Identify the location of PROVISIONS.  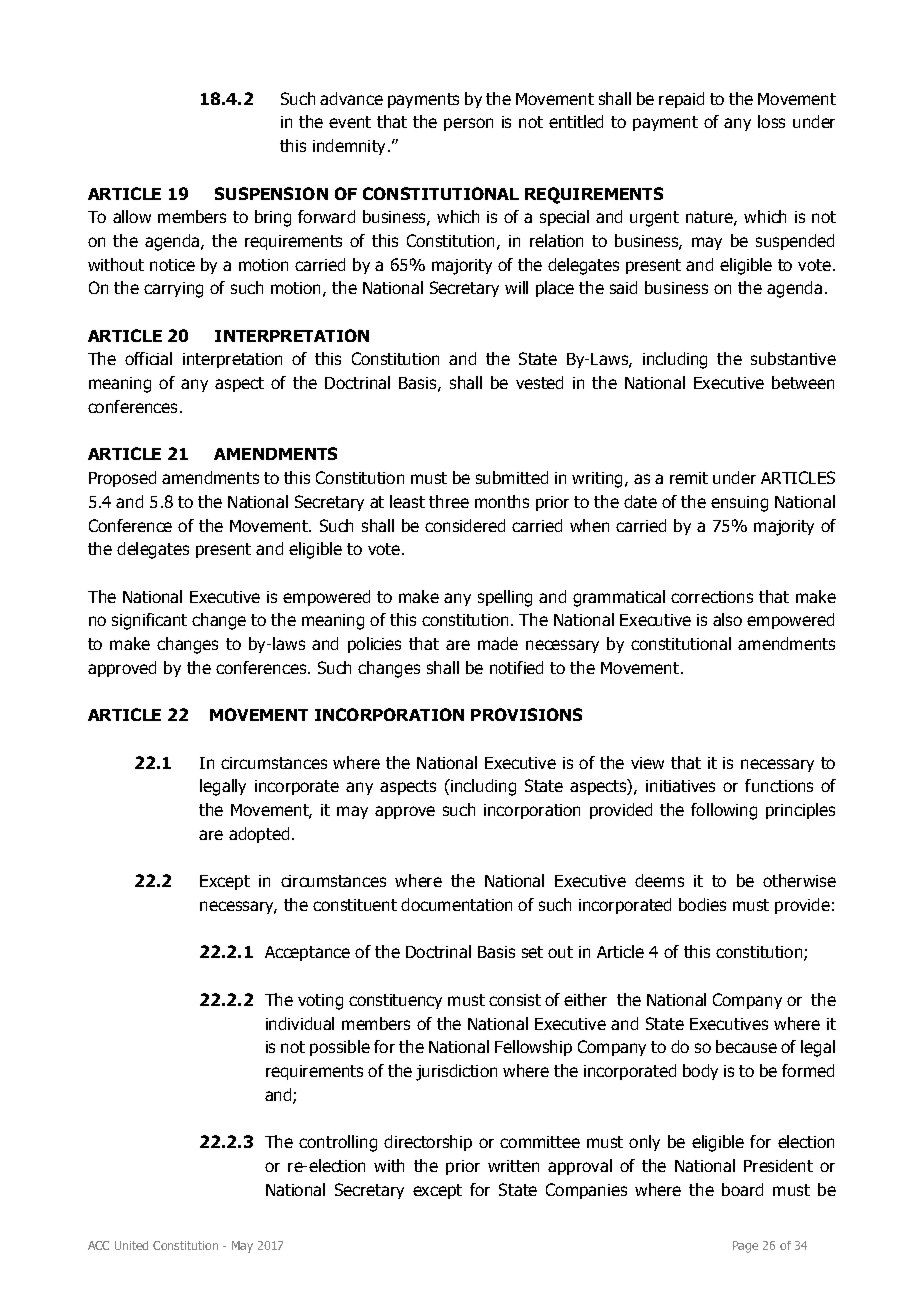
(526, 714).
